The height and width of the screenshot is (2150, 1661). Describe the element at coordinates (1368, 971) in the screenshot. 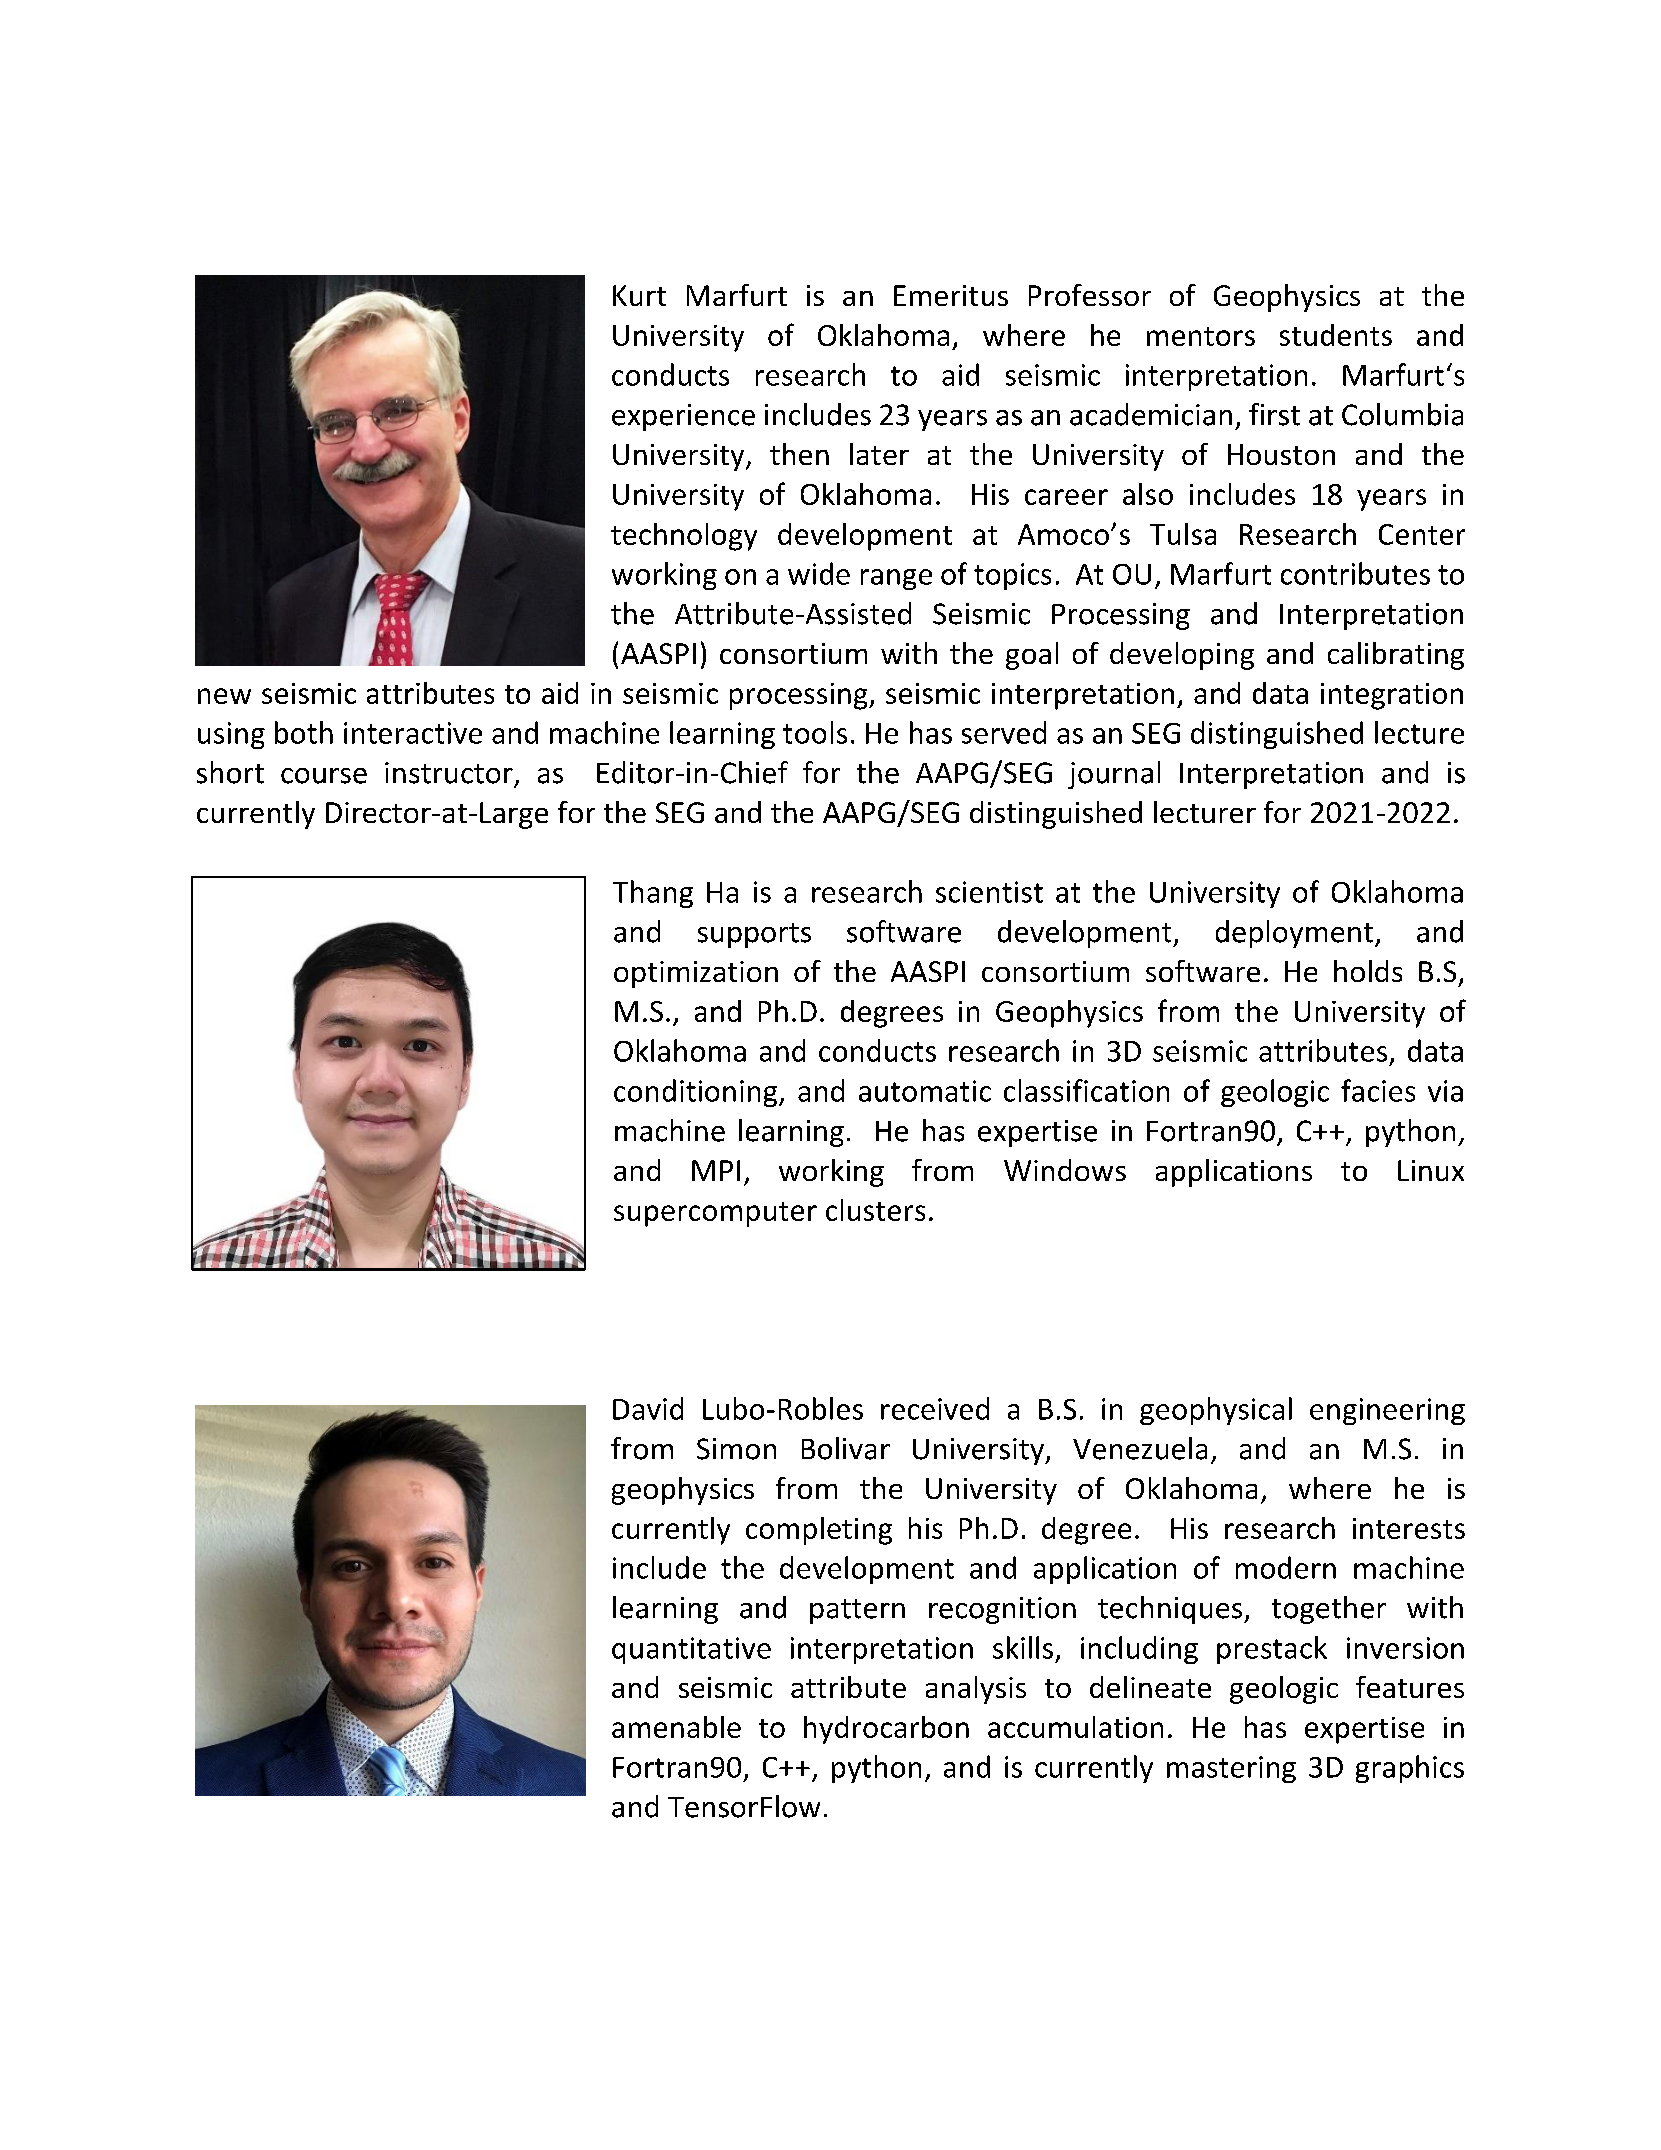

I see `holds` at that location.
